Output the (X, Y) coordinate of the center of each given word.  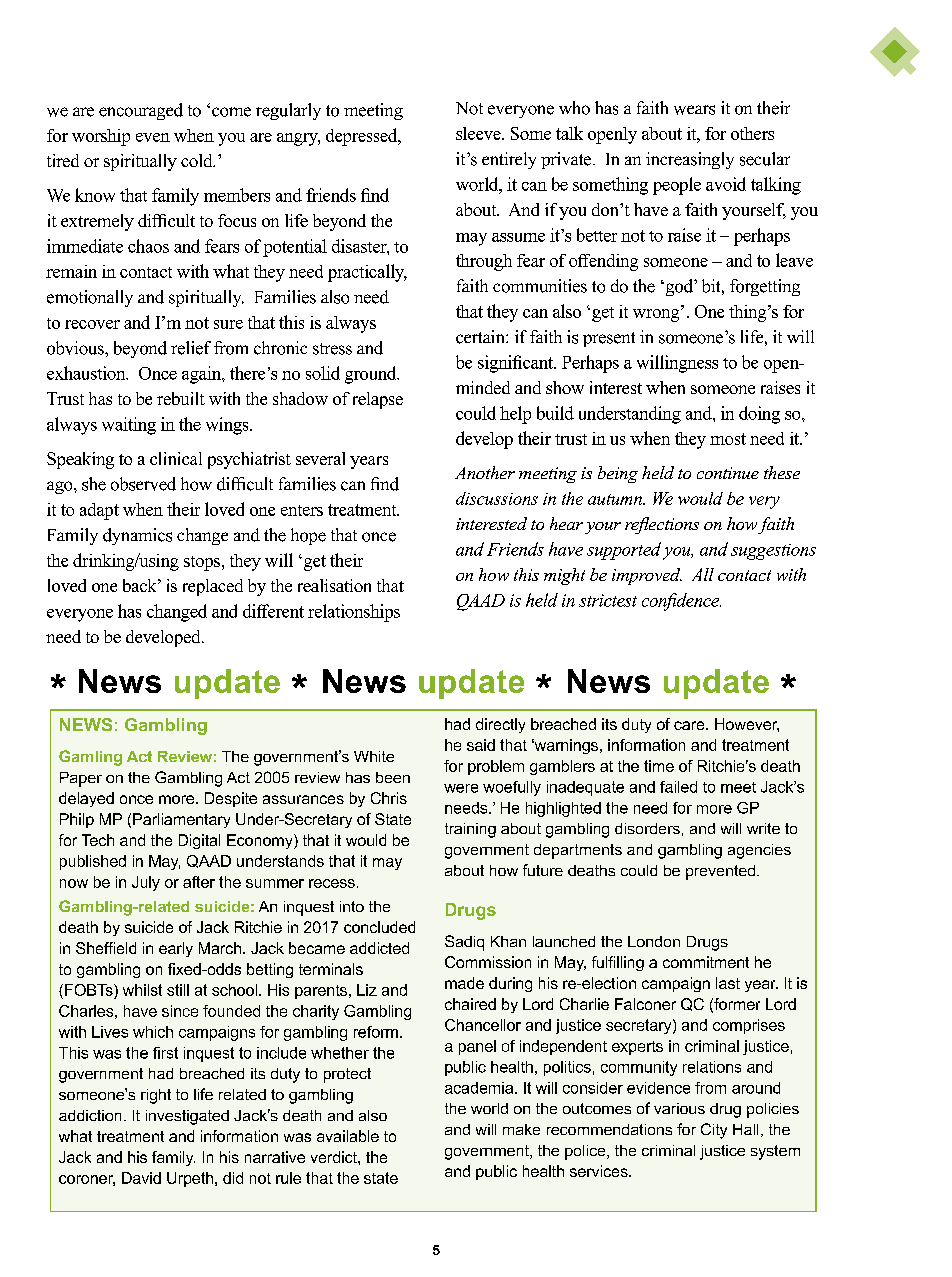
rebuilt (181, 398)
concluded (379, 927)
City (714, 1131)
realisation (334, 585)
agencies (759, 851)
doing (759, 415)
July (146, 883)
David (141, 1178)
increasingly (690, 160)
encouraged (141, 111)
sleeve (479, 133)
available (348, 1136)
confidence (681, 602)
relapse (378, 400)
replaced (213, 587)
